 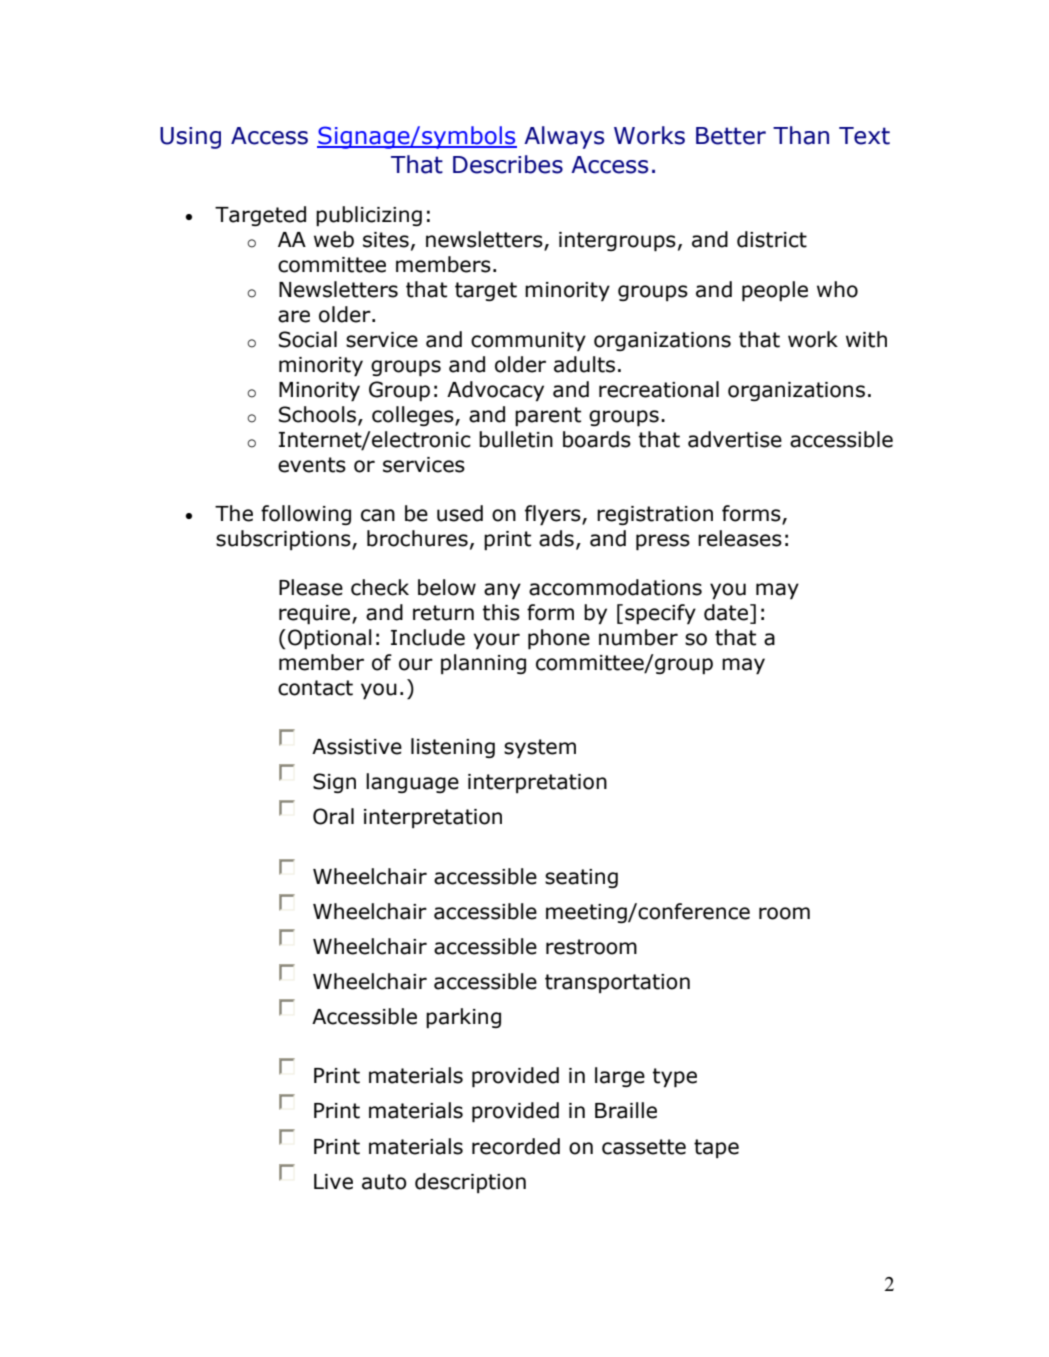 I want to click on Using, so click(x=190, y=138).
